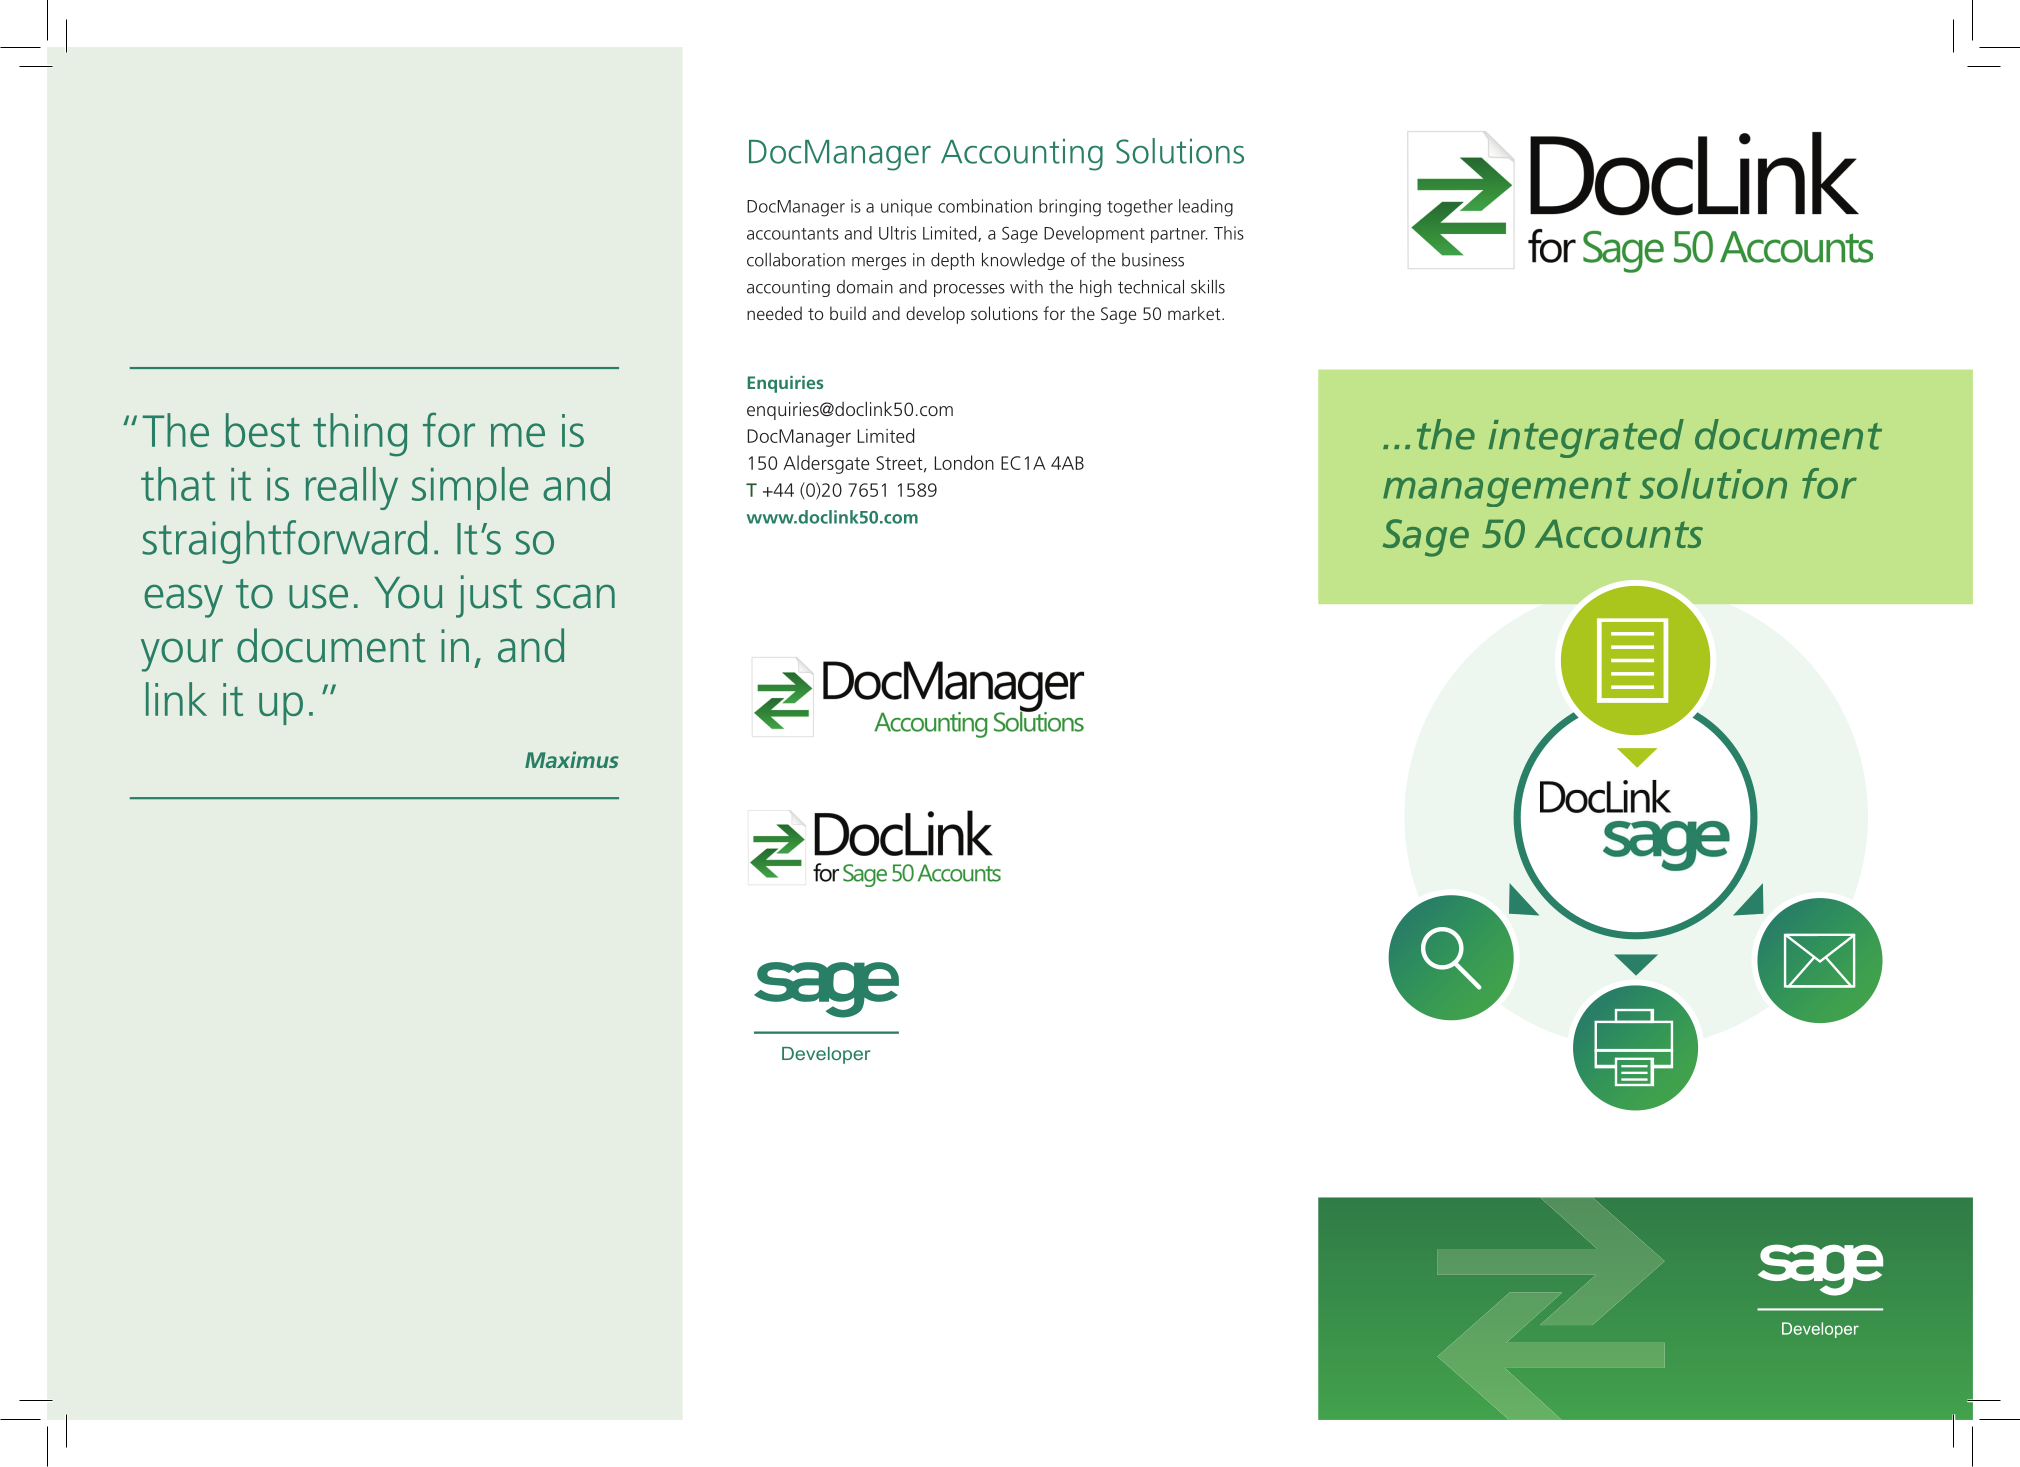  Describe the element at coordinates (964, 462) in the image. I see `London` at that location.
